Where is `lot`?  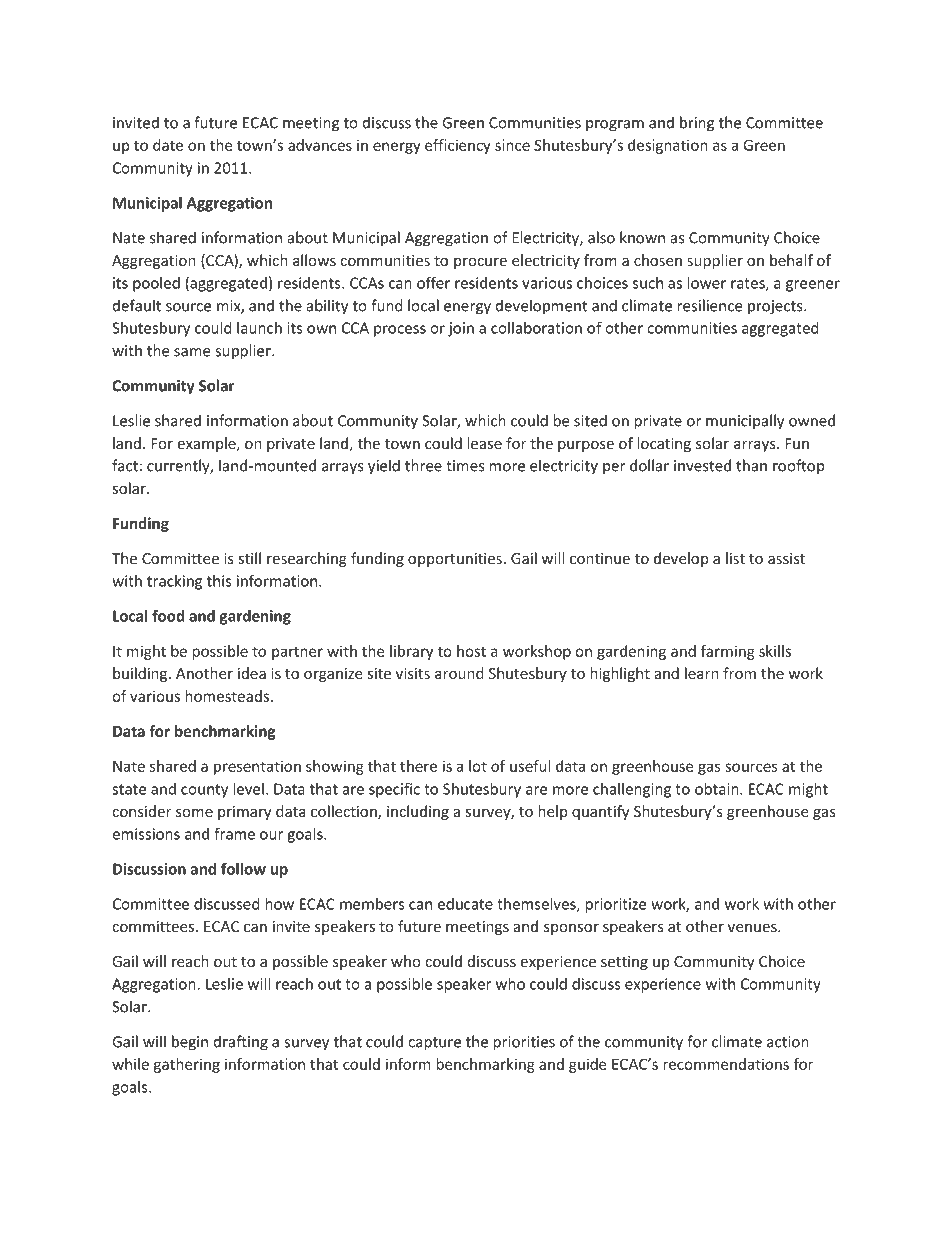
lot is located at coordinates (478, 766).
